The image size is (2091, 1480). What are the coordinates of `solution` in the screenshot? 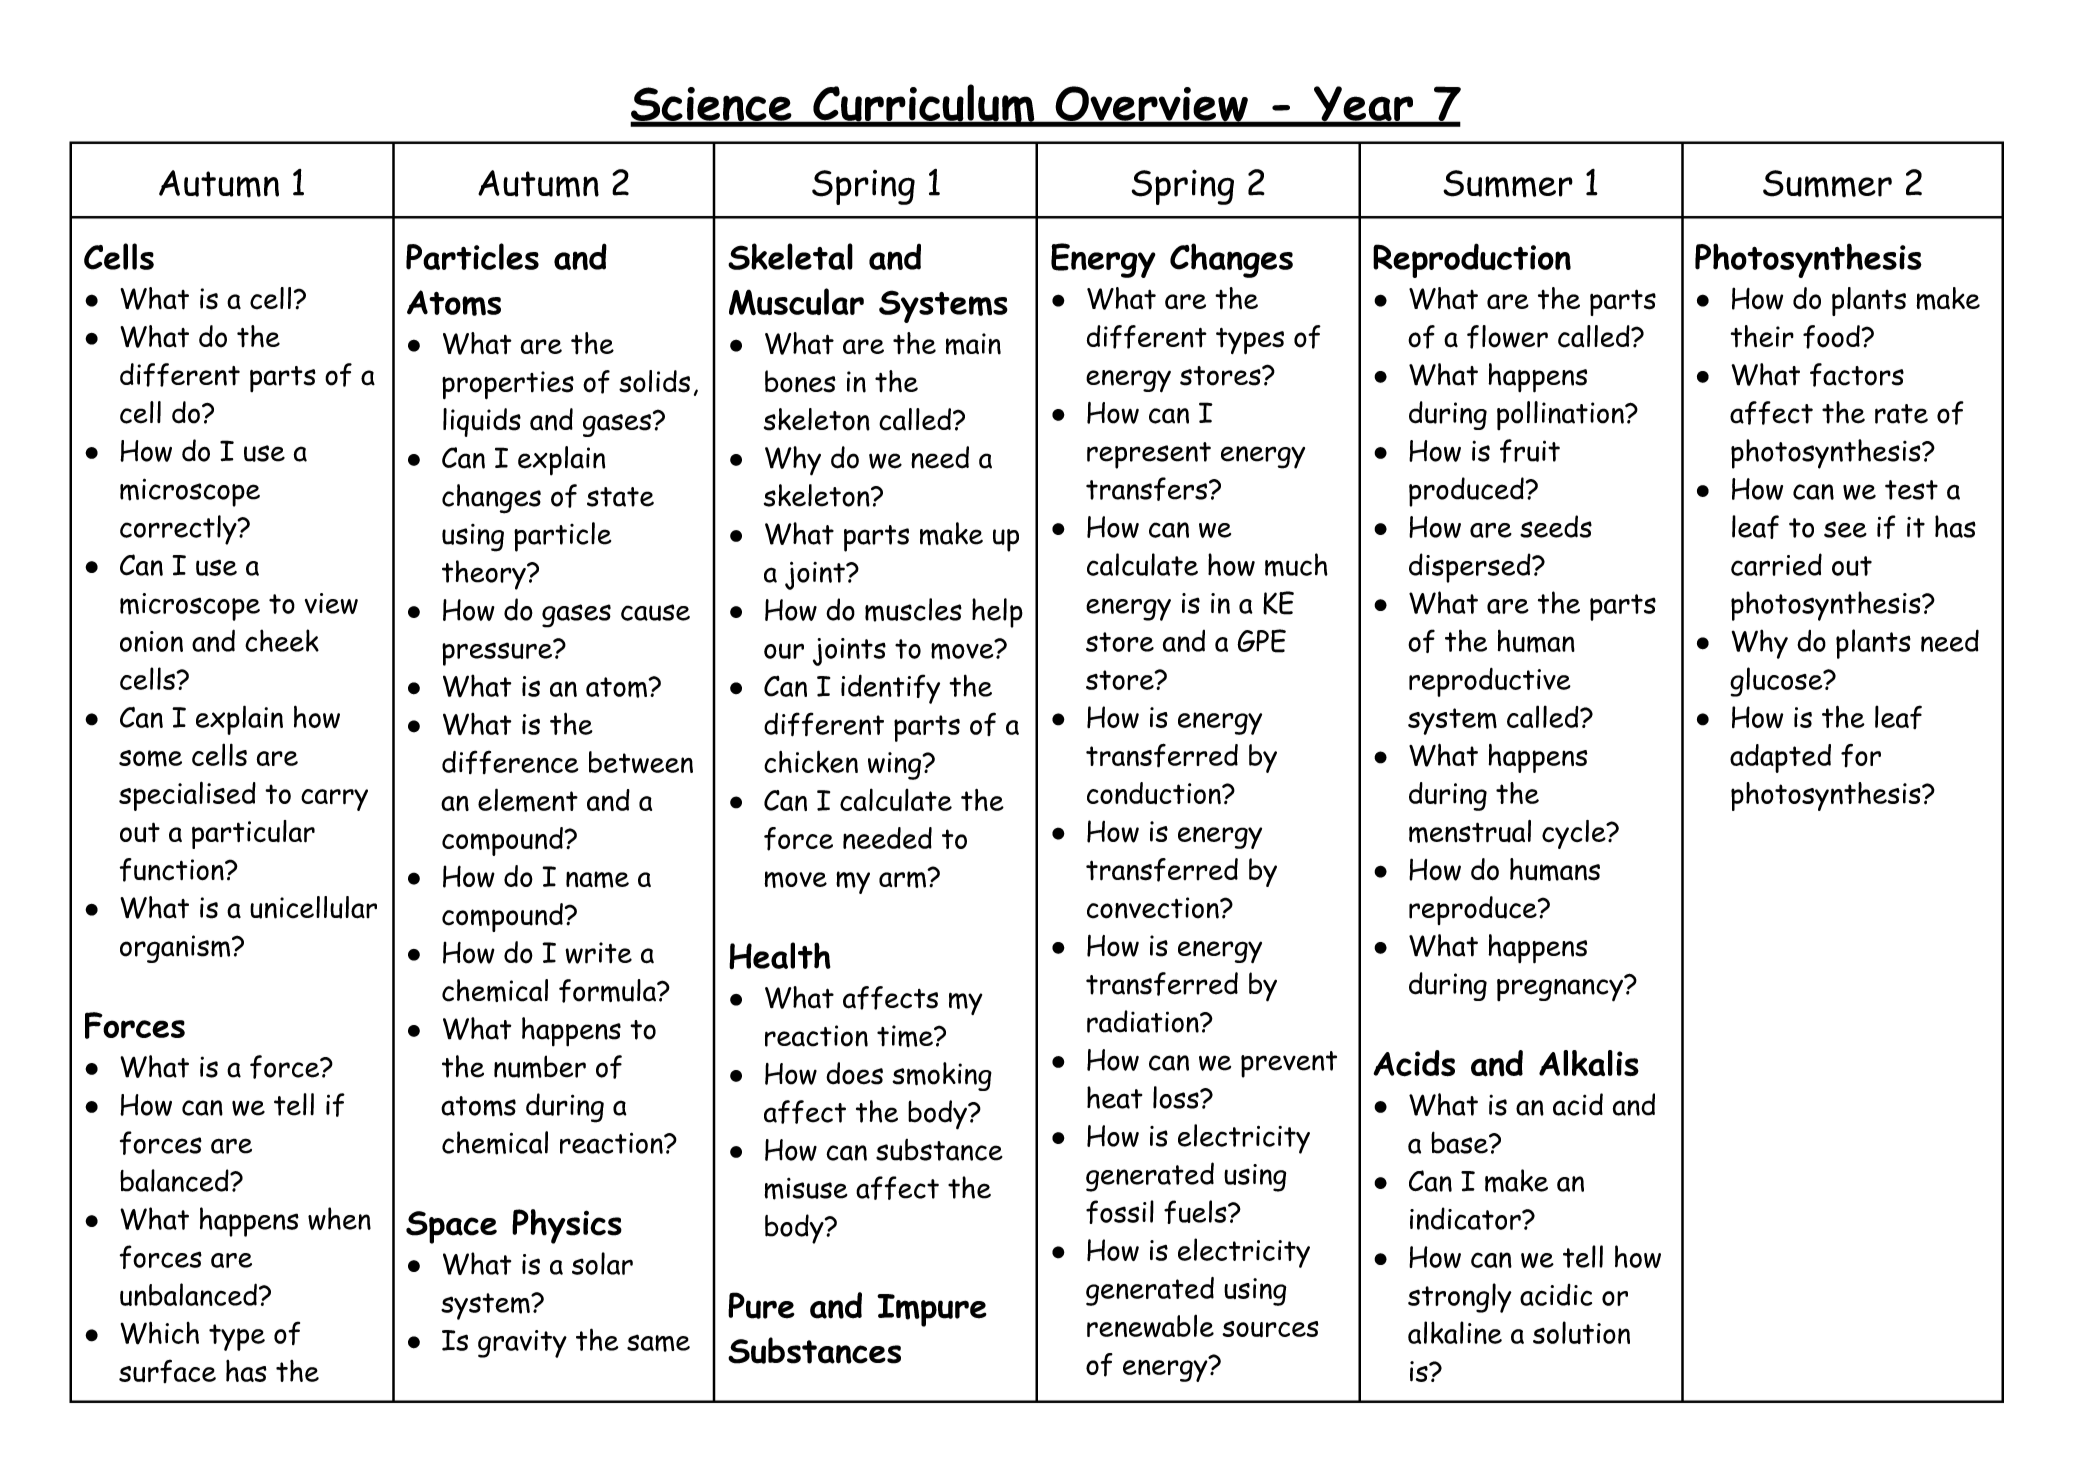 It's located at (1581, 1332).
